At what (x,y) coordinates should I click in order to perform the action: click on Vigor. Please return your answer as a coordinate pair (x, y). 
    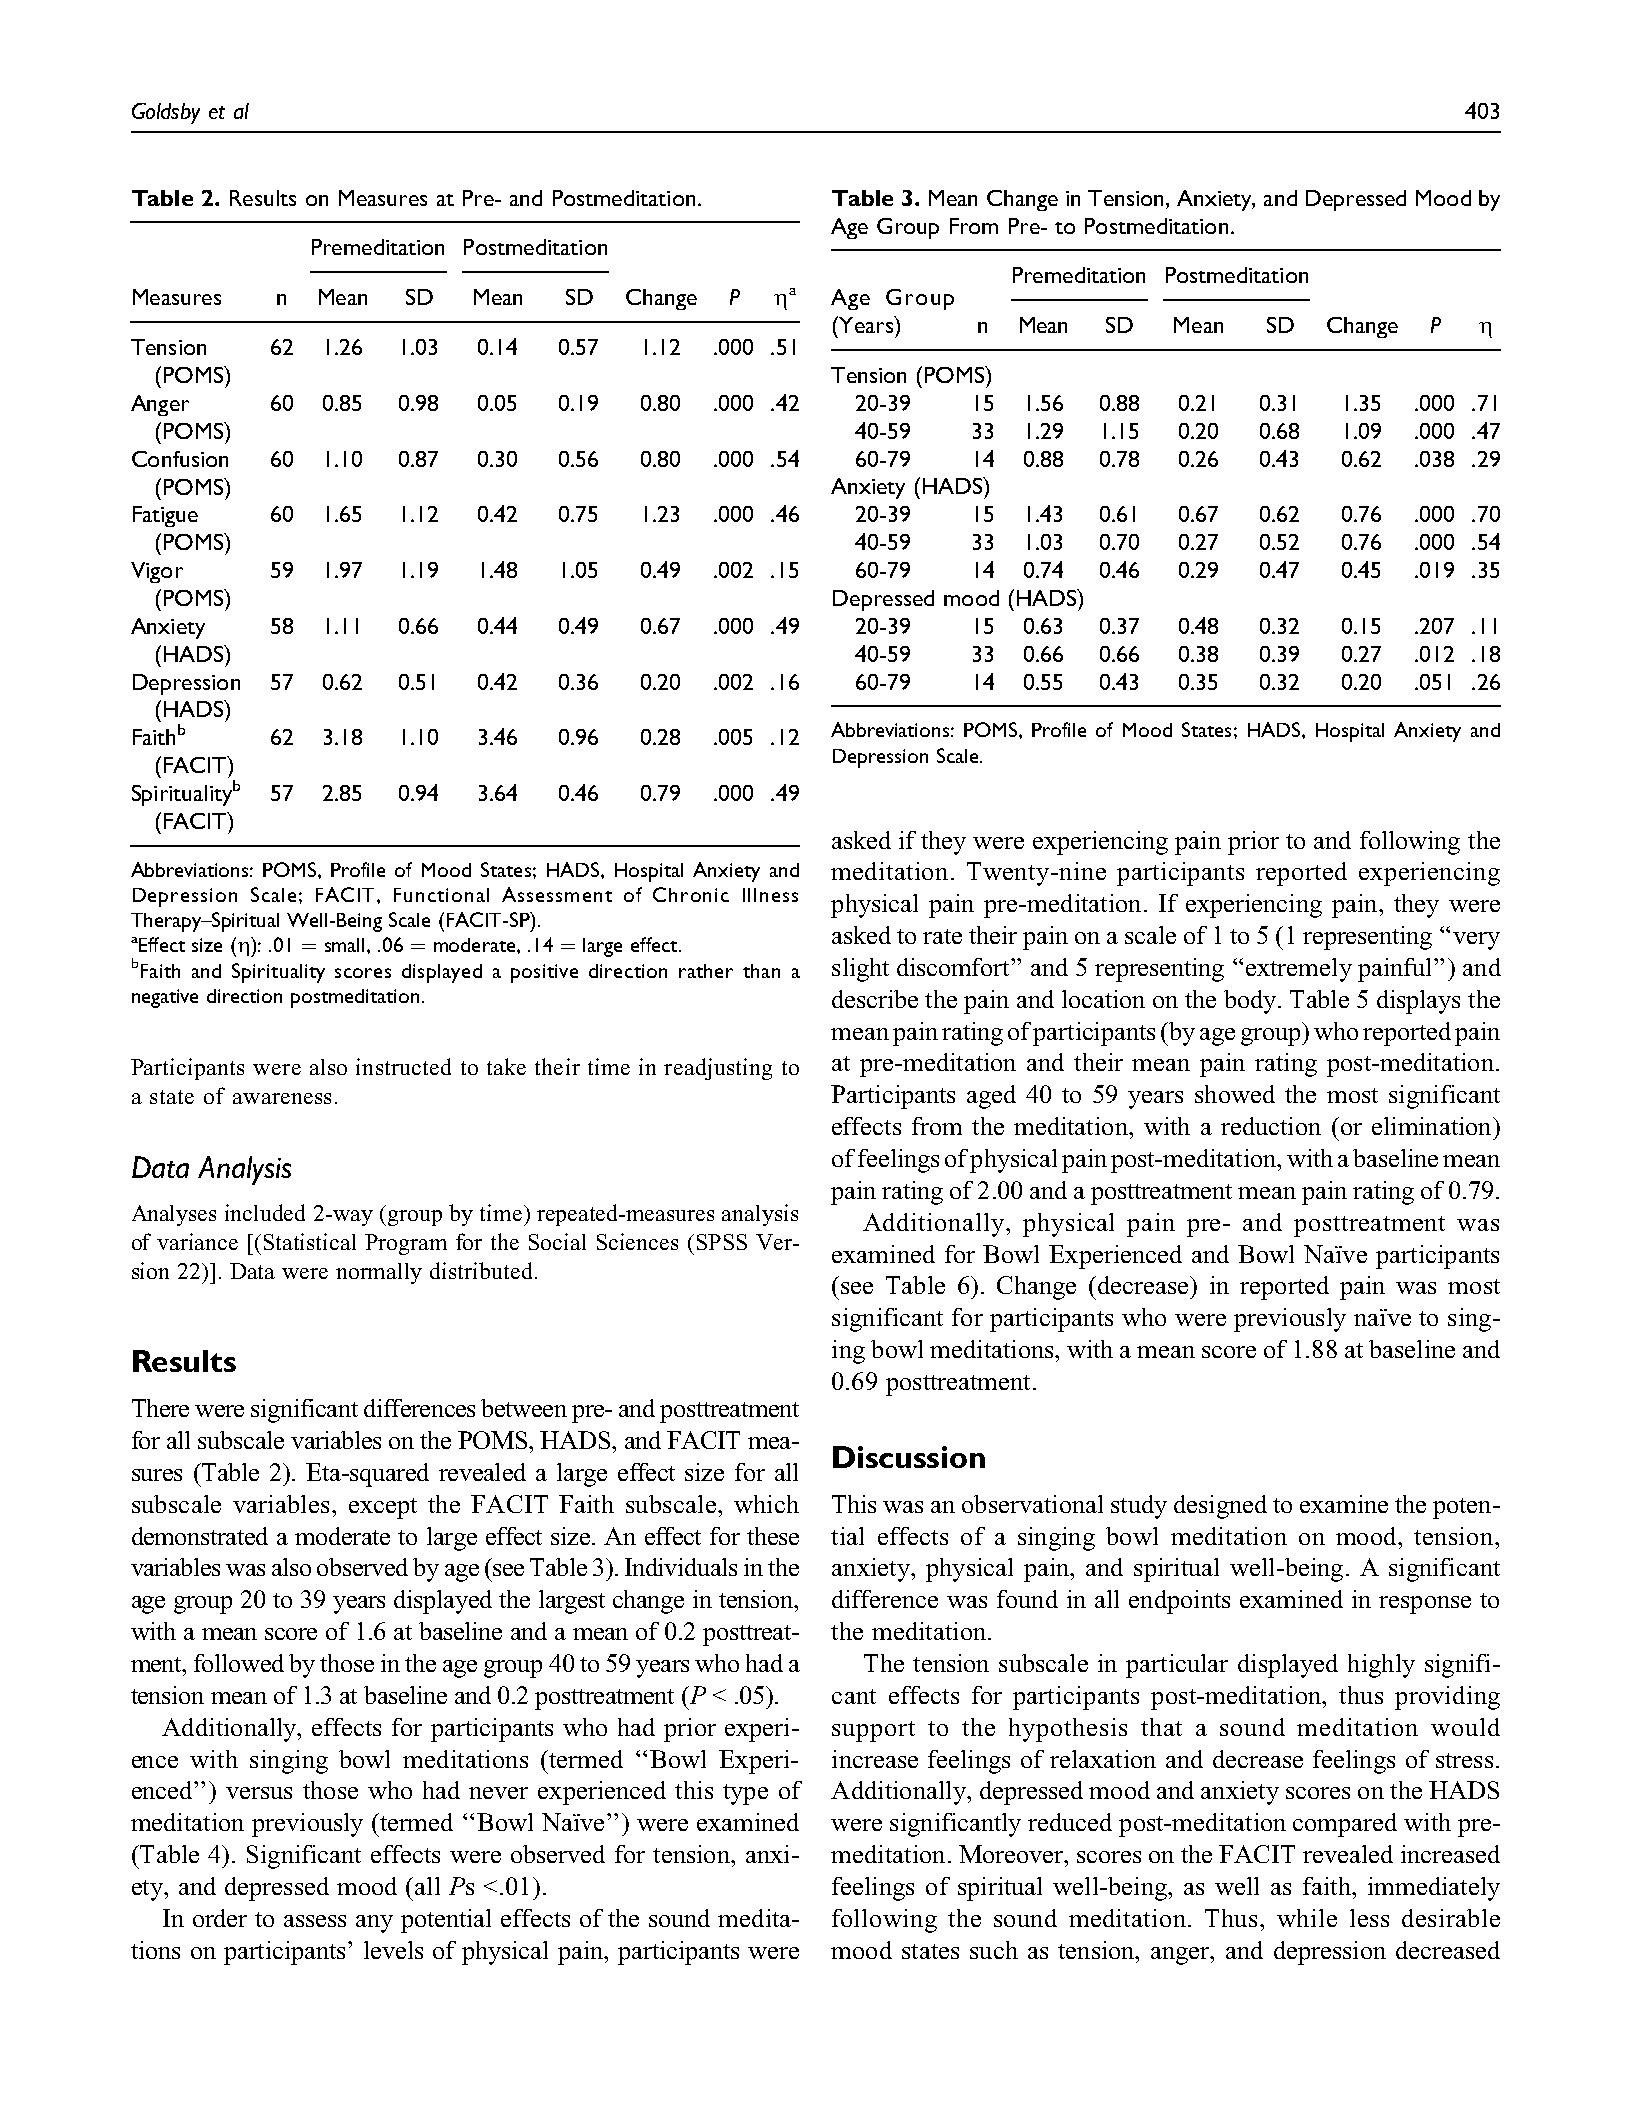
    Looking at the image, I should click on (157, 572).
